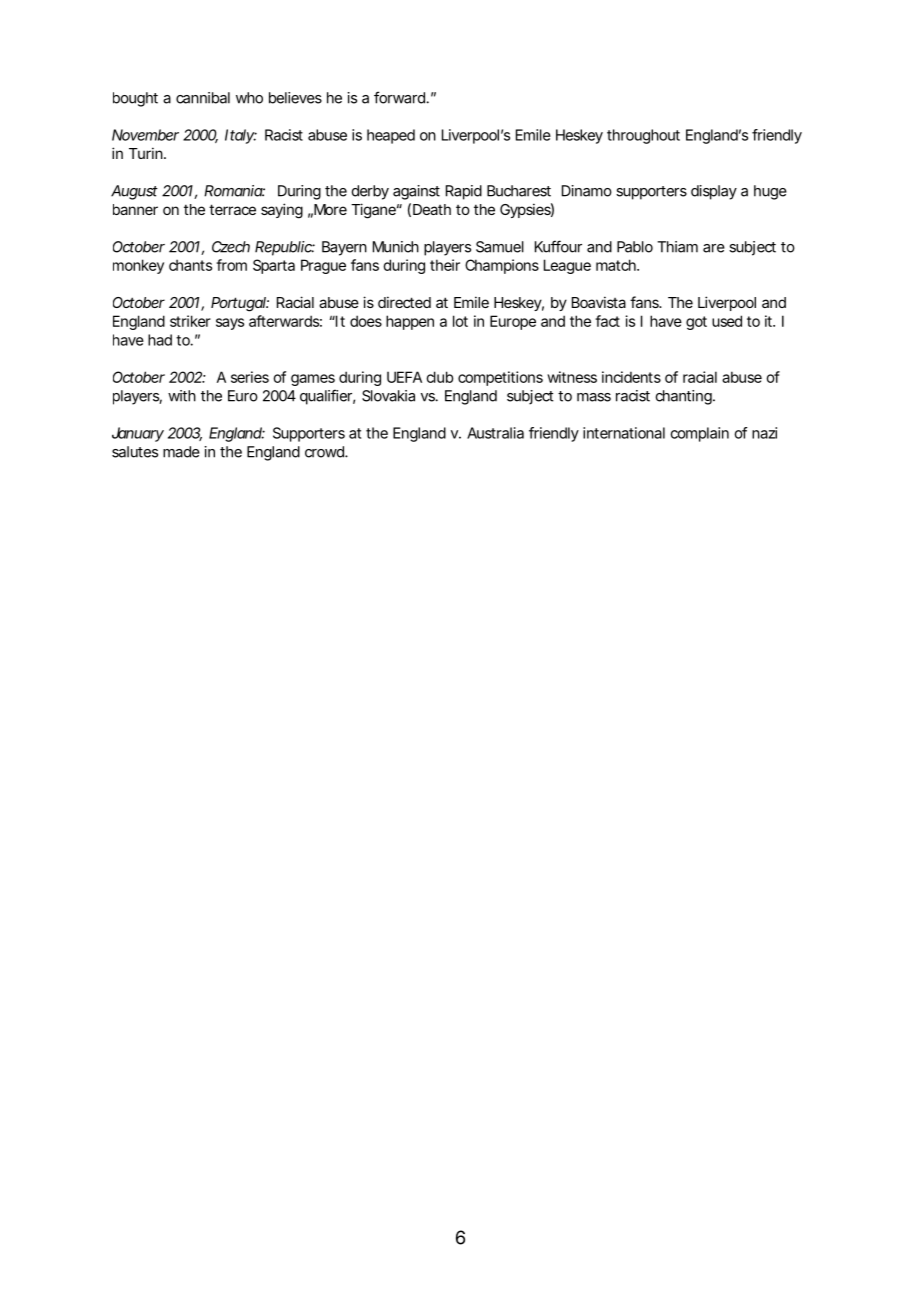 The width and height of the screenshot is (924, 1307). I want to click on throughout, so click(643, 136).
